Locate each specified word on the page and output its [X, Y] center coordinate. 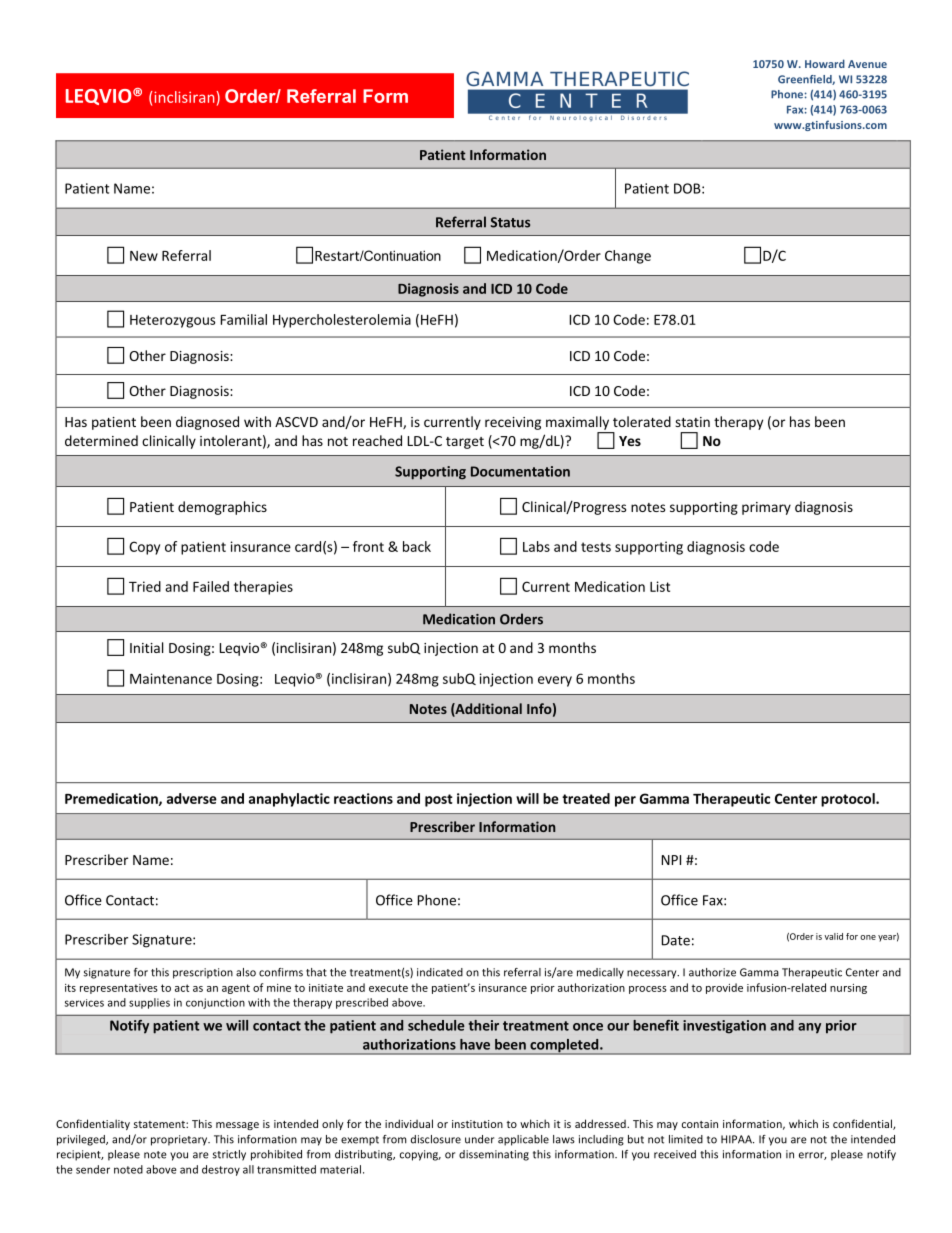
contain [700, 1124]
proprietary [180, 1140]
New [144, 256]
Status [510, 222]
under [479, 1139]
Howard [825, 63]
